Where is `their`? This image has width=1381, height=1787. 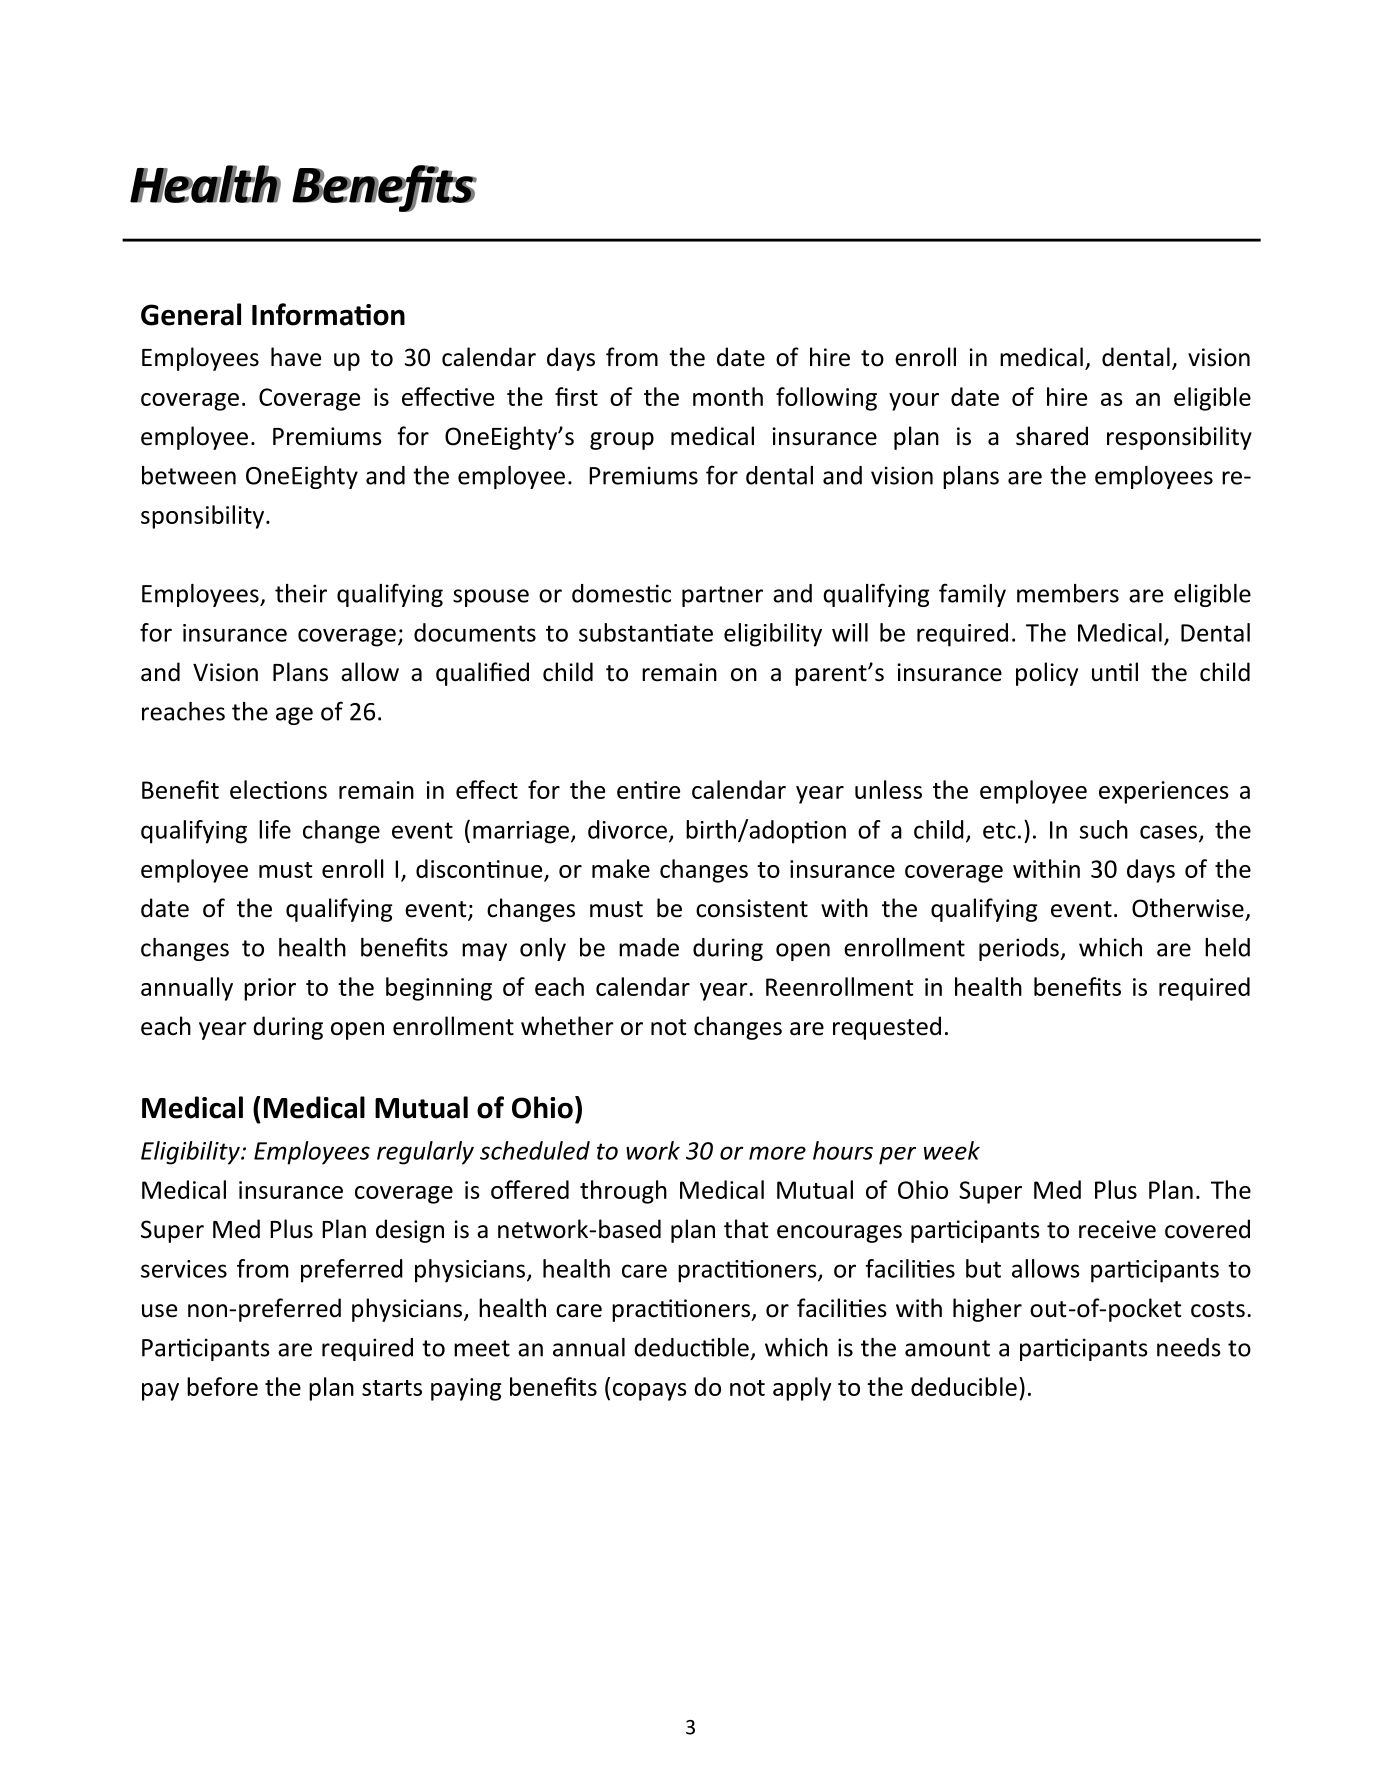
their is located at coordinates (301, 593).
